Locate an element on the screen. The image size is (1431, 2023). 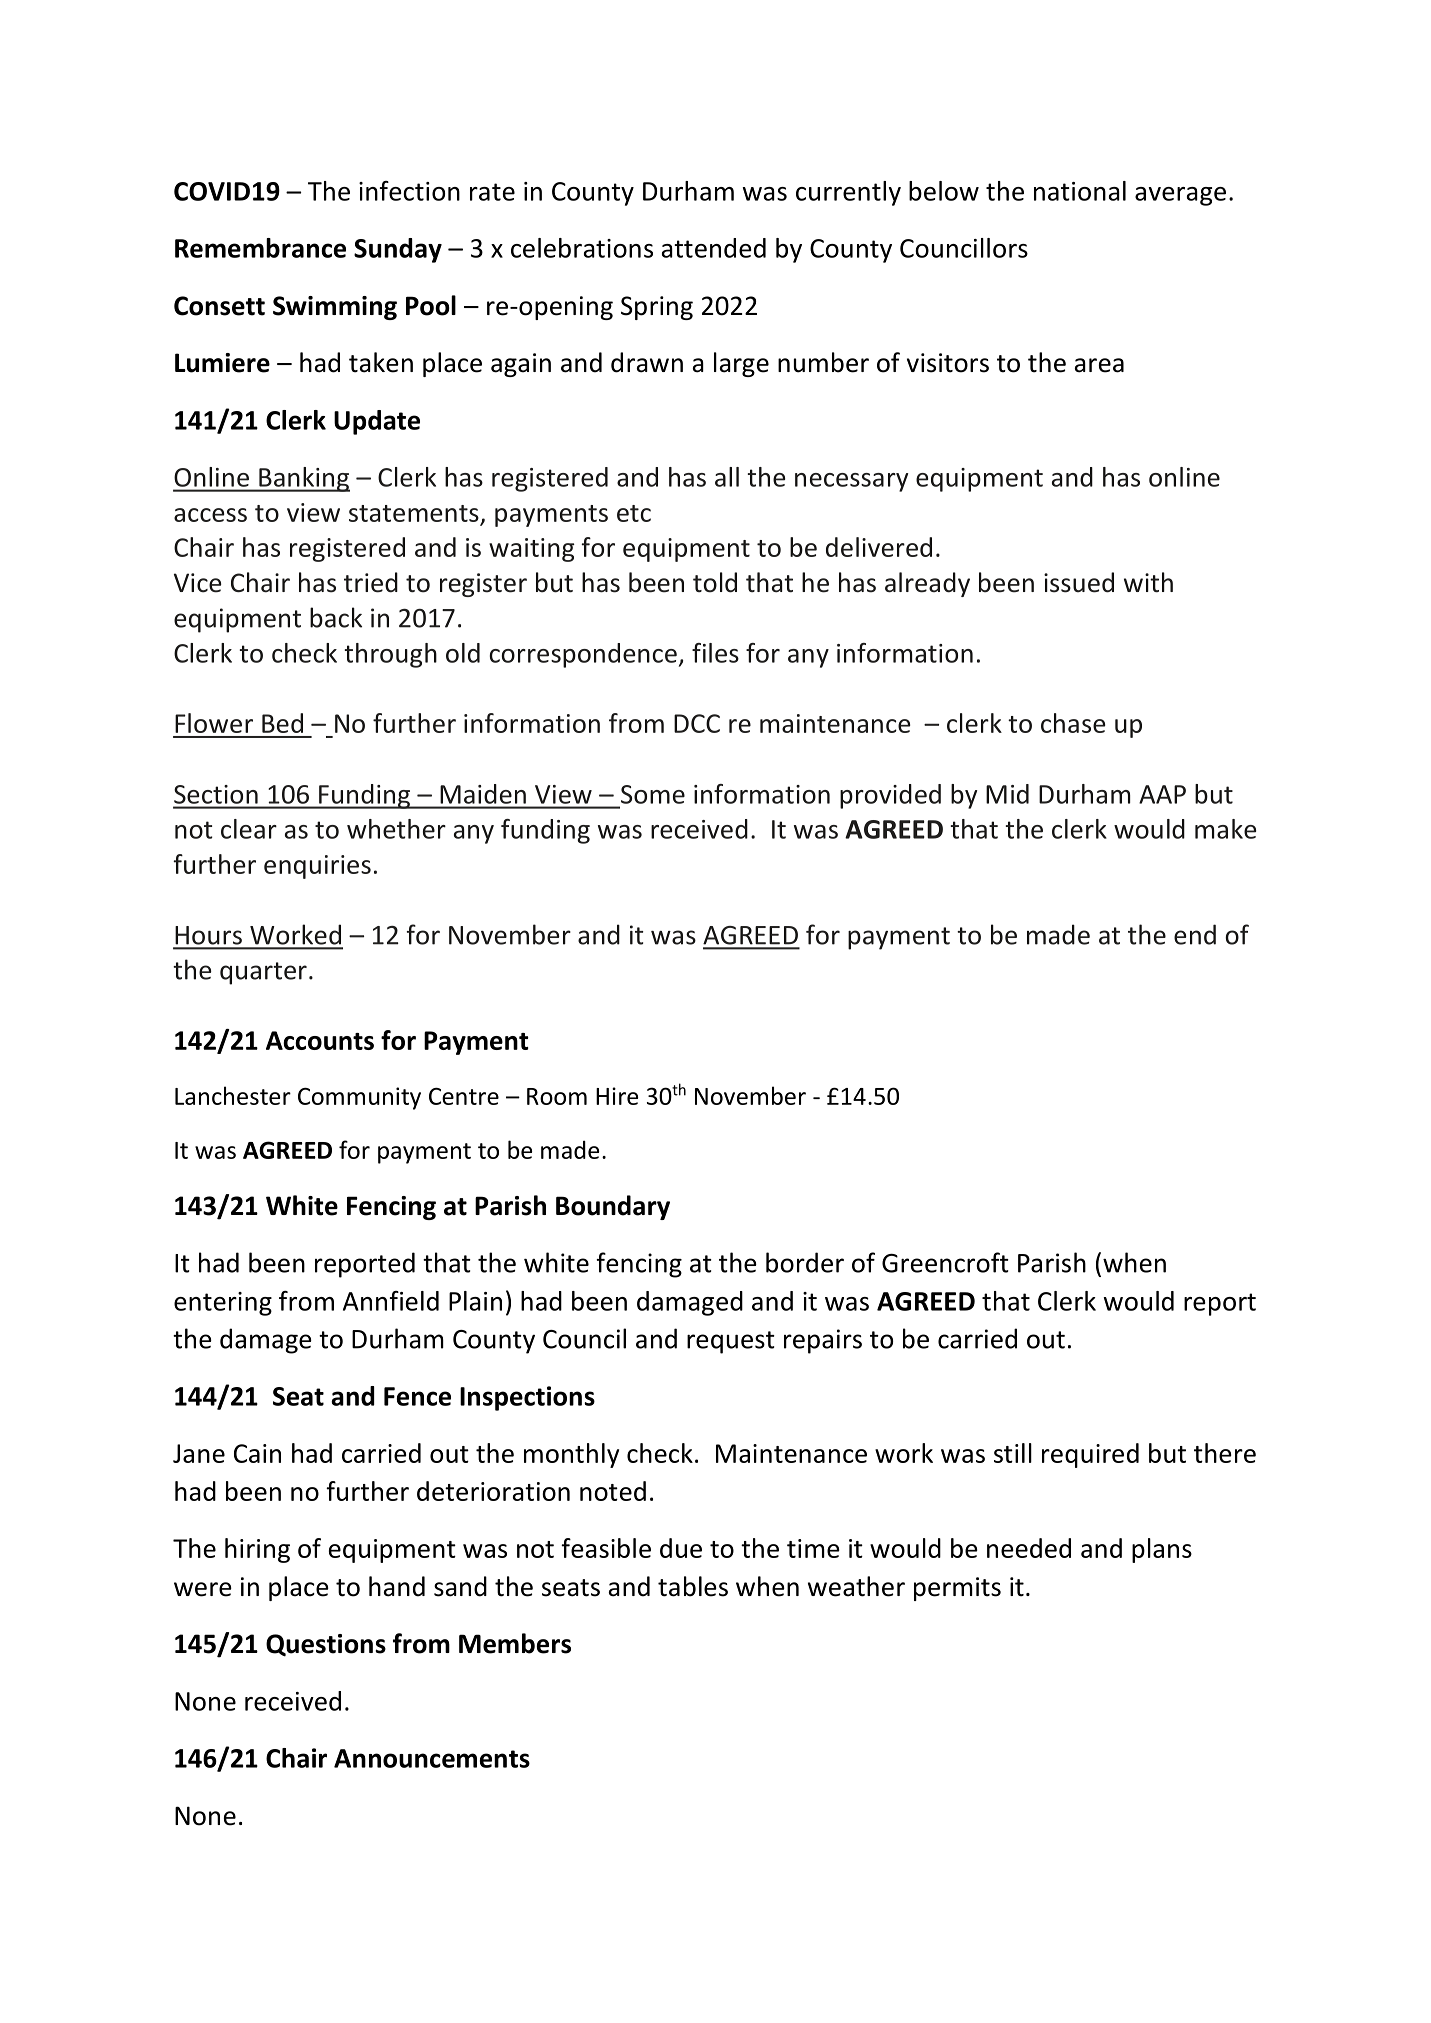
attended is located at coordinates (714, 248).
